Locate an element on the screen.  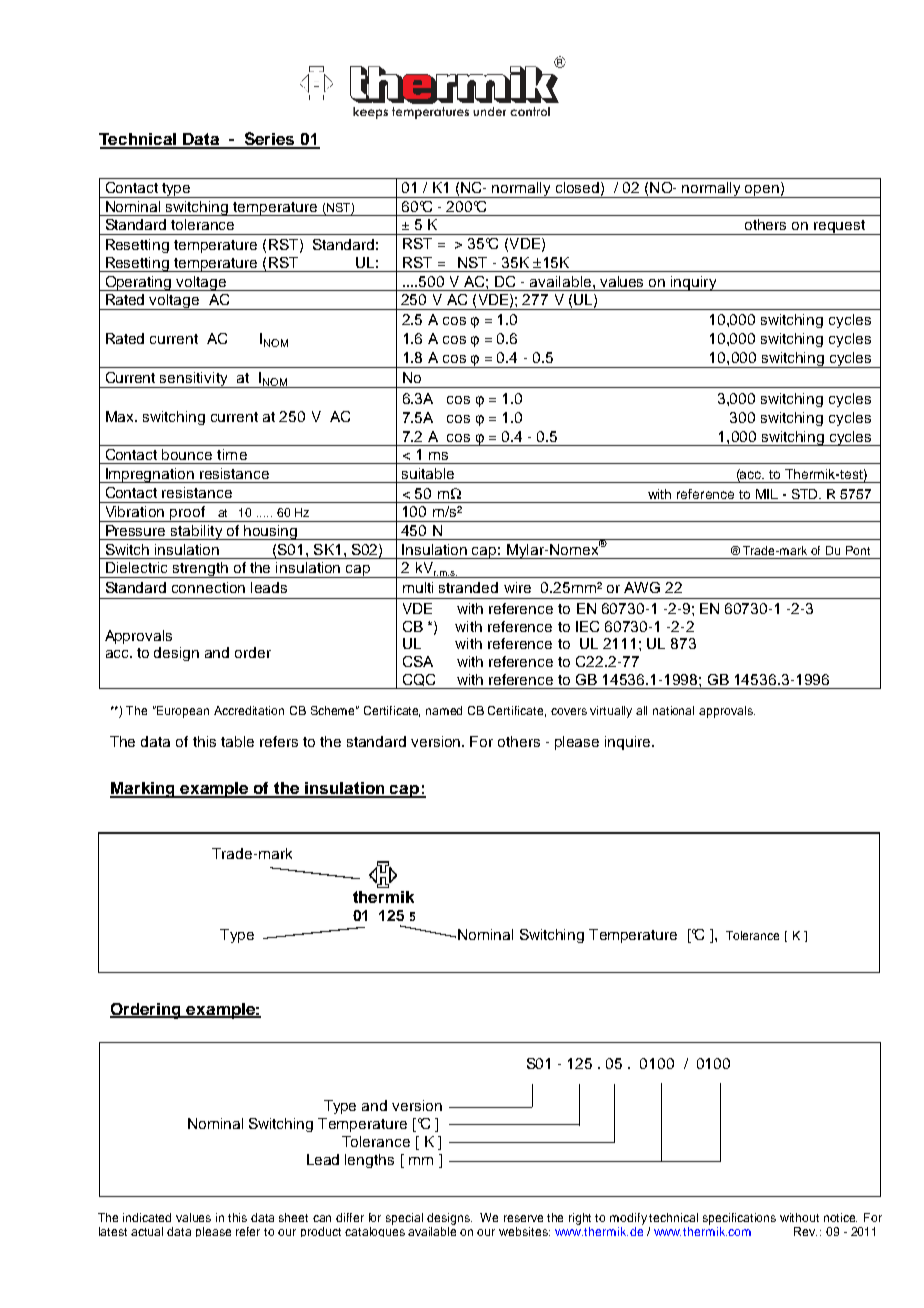
Accreditation is located at coordinates (249, 710).
